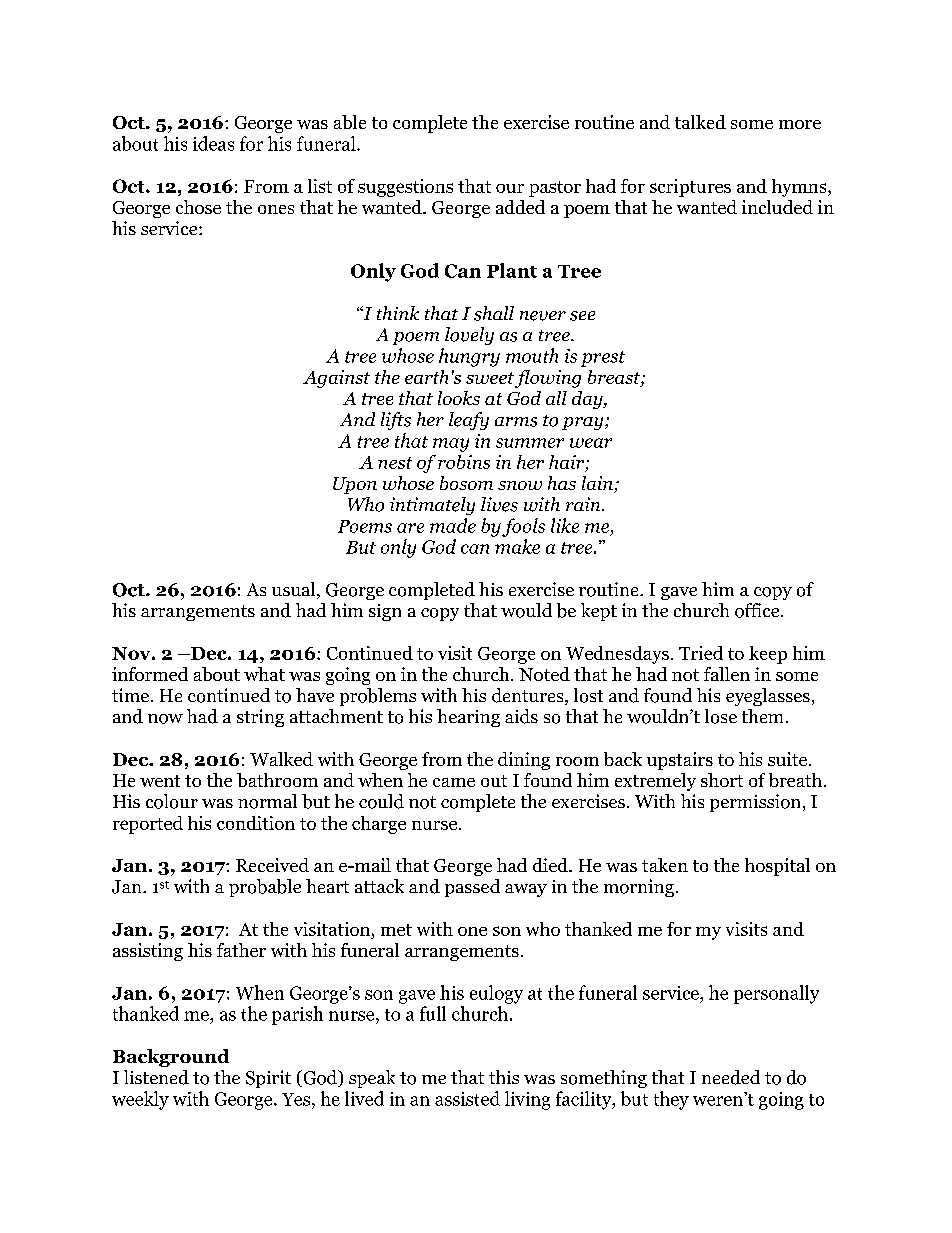 The height and width of the screenshot is (1233, 952). What do you see at coordinates (213, 143) in the screenshot?
I see `ideas` at bounding box center [213, 143].
